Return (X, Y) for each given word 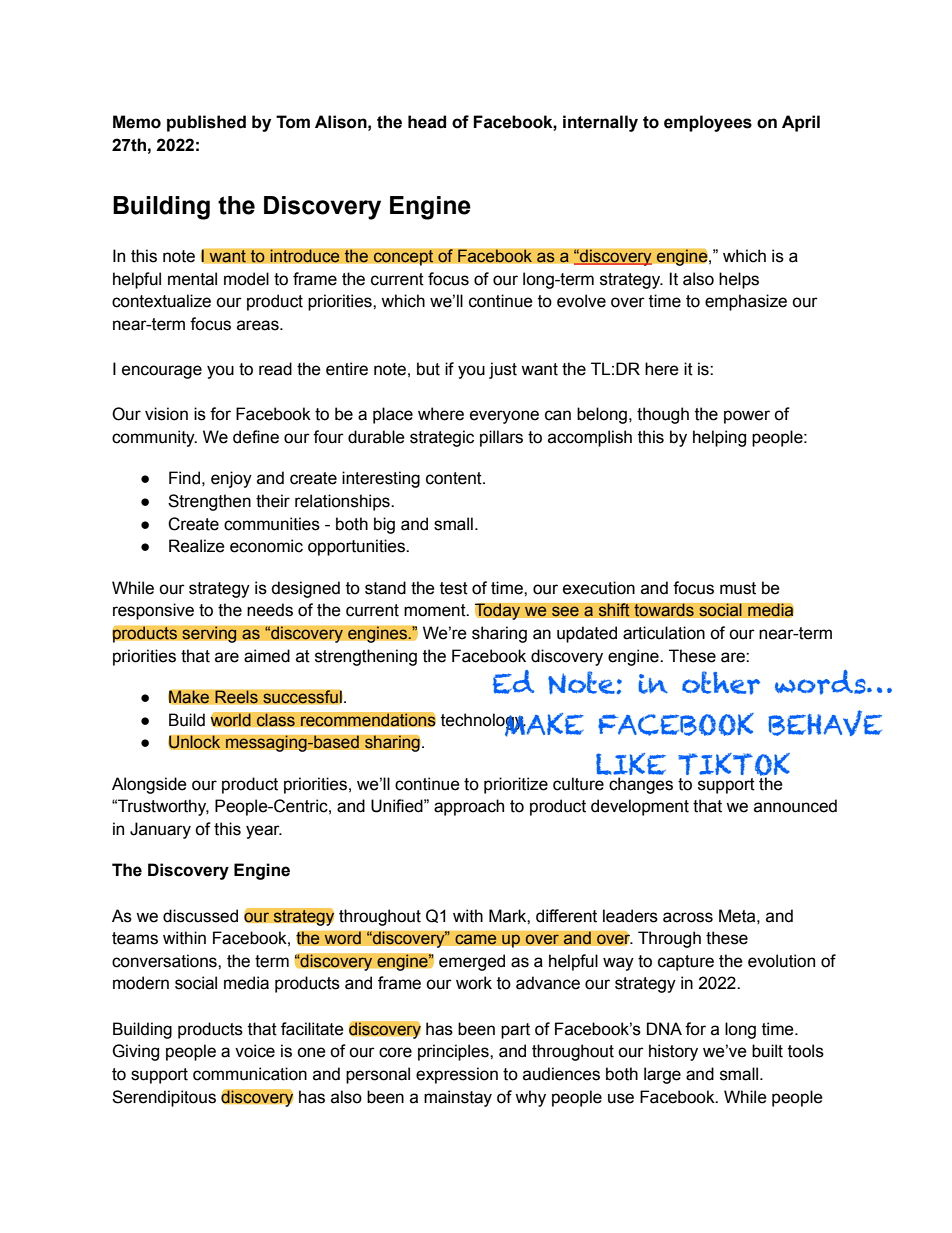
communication (250, 1074)
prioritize (516, 785)
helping (719, 438)
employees (708, 123)
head (427, 122)
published (206, 123)
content (455, 478)
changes (641, 785)
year (264, 832)
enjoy (231, 479)
